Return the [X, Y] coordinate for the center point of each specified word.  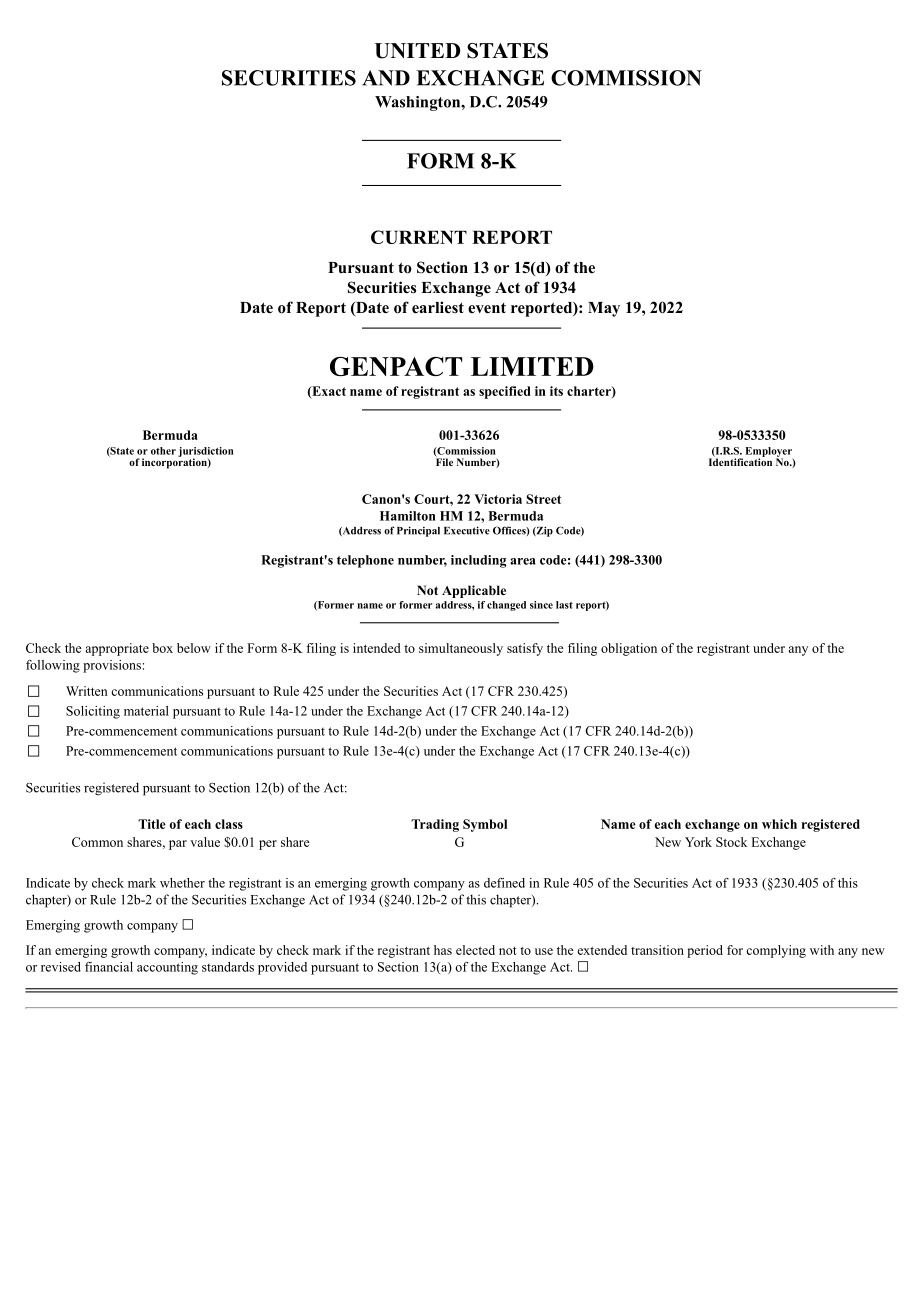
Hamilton [408, 516]
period [705, 951]
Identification [740, 461]
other [163, 451]
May [604, 309]
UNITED [417, 51]
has [443, 950]
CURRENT [419, 237]
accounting [167, 968]
